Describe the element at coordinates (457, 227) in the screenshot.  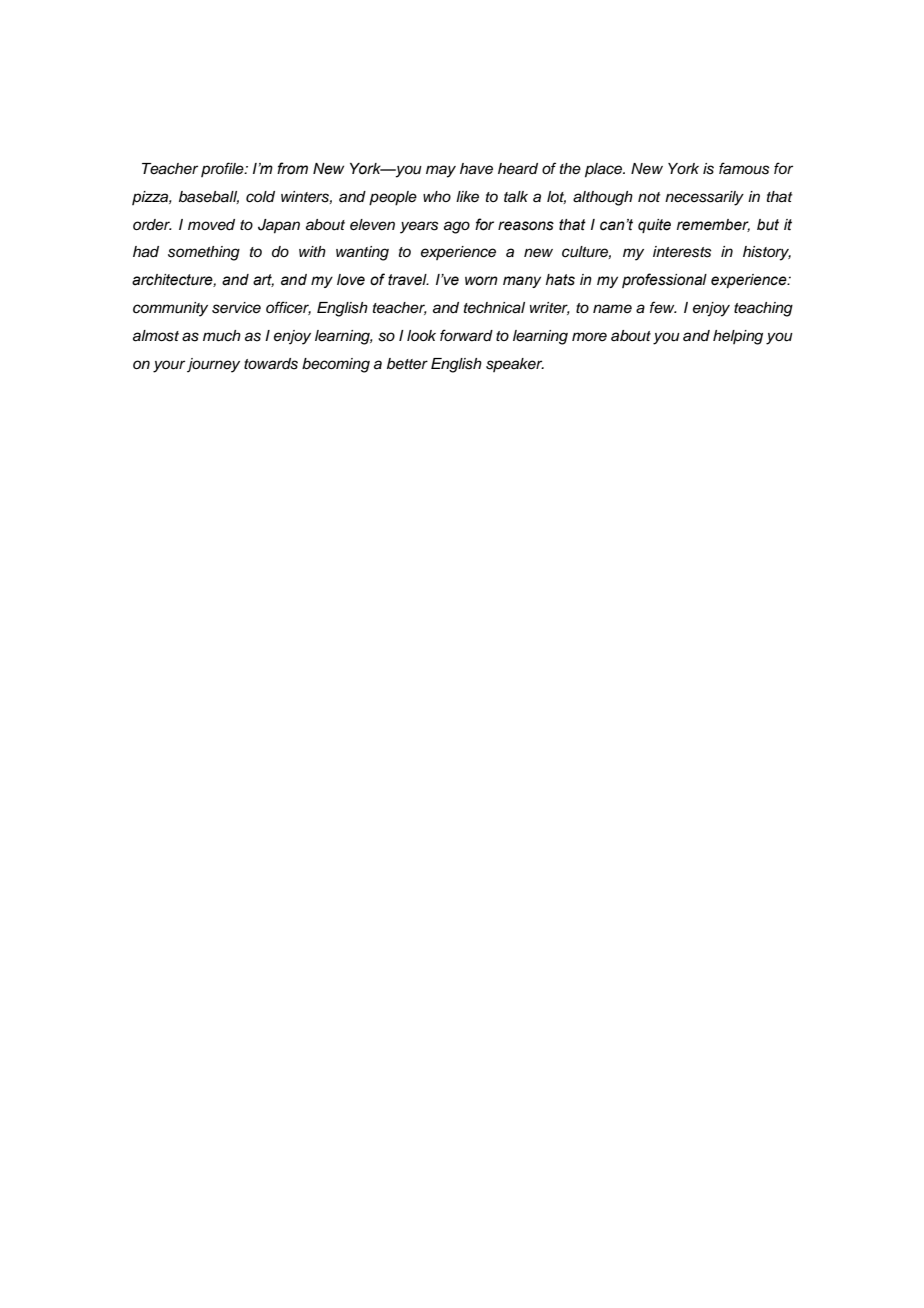
I see `ago` at that location.
